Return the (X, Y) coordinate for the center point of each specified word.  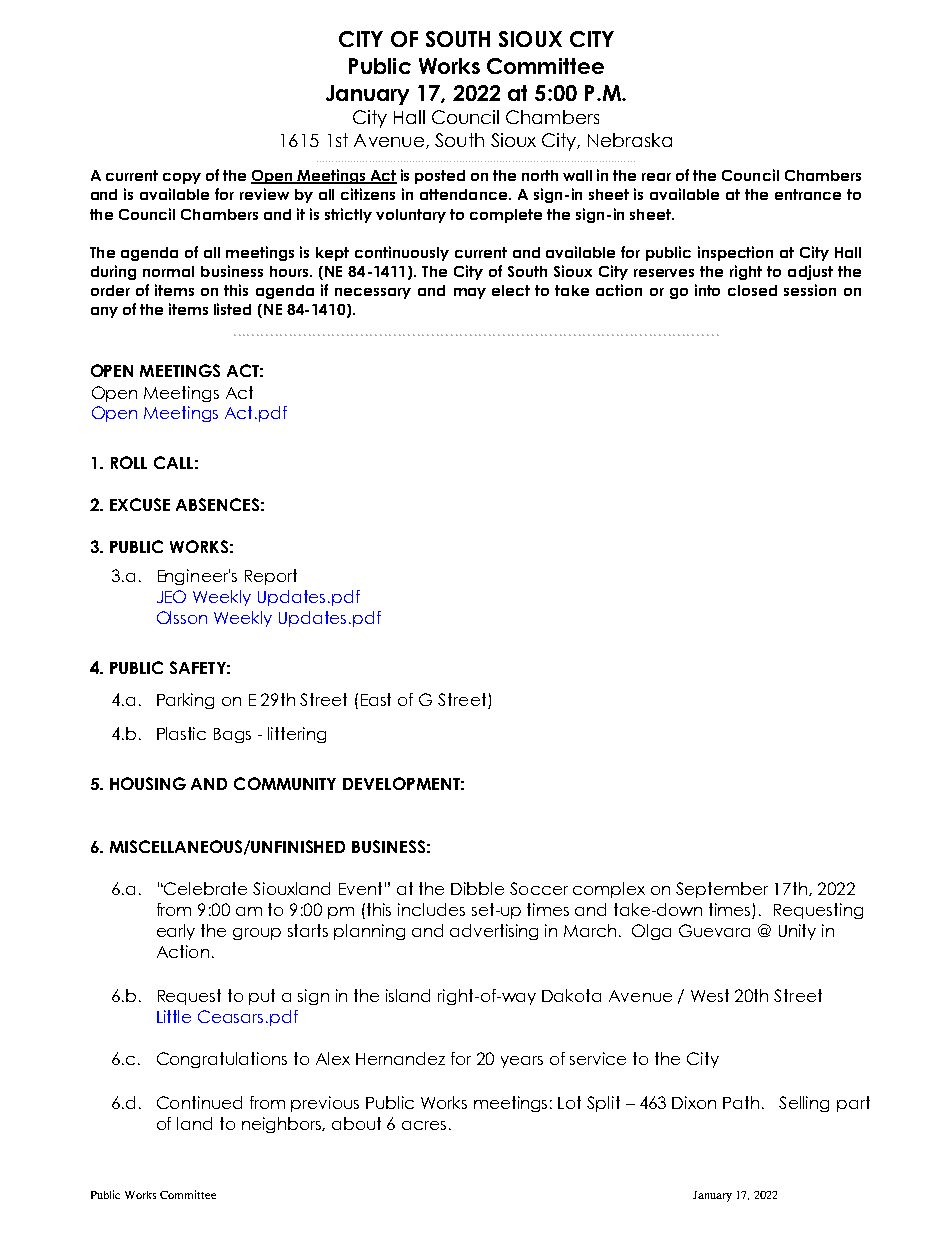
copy (182, 178)
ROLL (129, 462)
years (522, 1062)
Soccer (539, 888)
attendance (465, 194)
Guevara (714, 930)
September (722, 890)
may (470, 293)
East (376, 699)
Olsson (182, 617)
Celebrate (205, 888)
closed (752, 290)
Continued (199, 1102)
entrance (808, 194)
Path (741, 1102)
